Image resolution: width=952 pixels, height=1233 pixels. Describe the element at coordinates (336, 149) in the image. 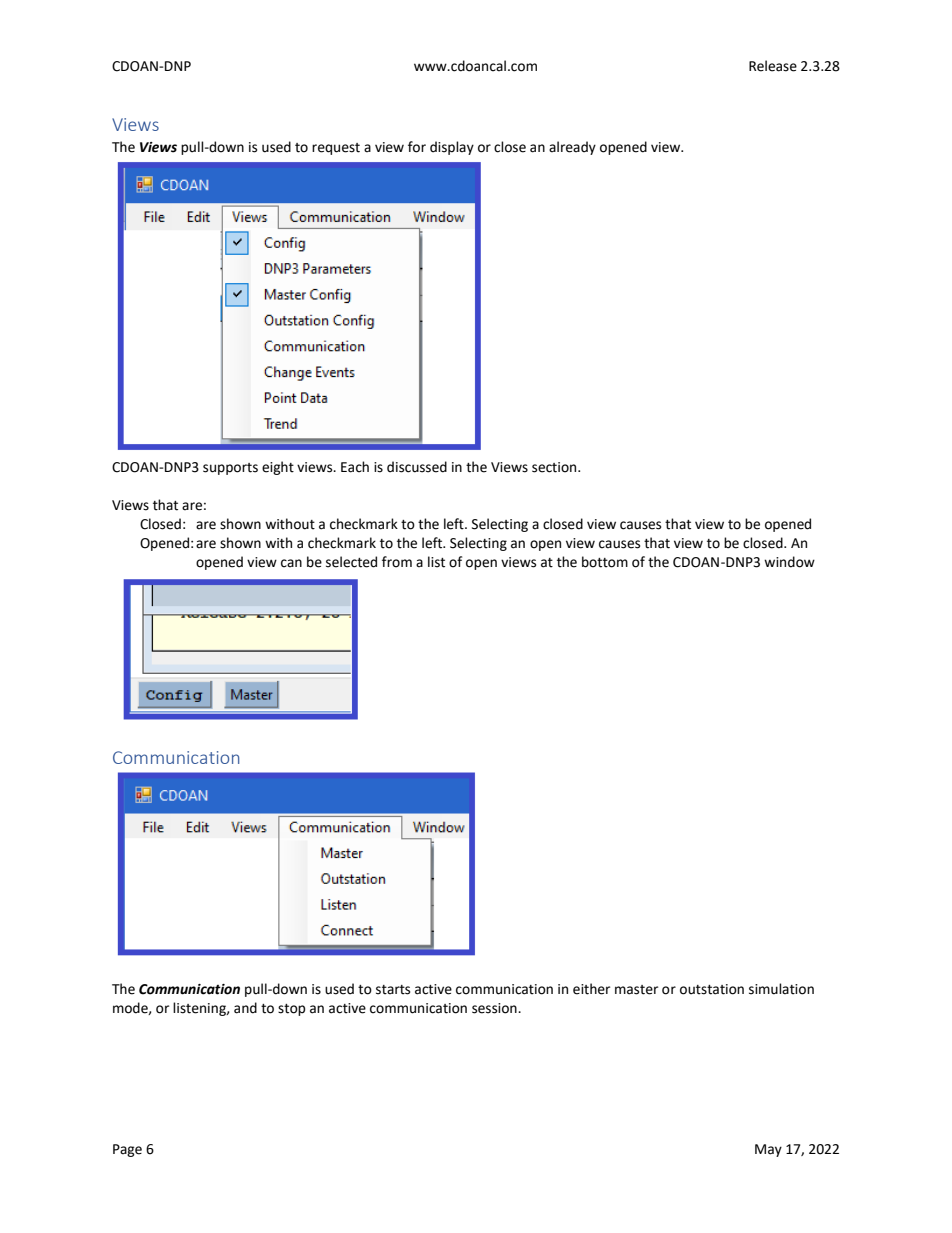

I see `request` at that location.
